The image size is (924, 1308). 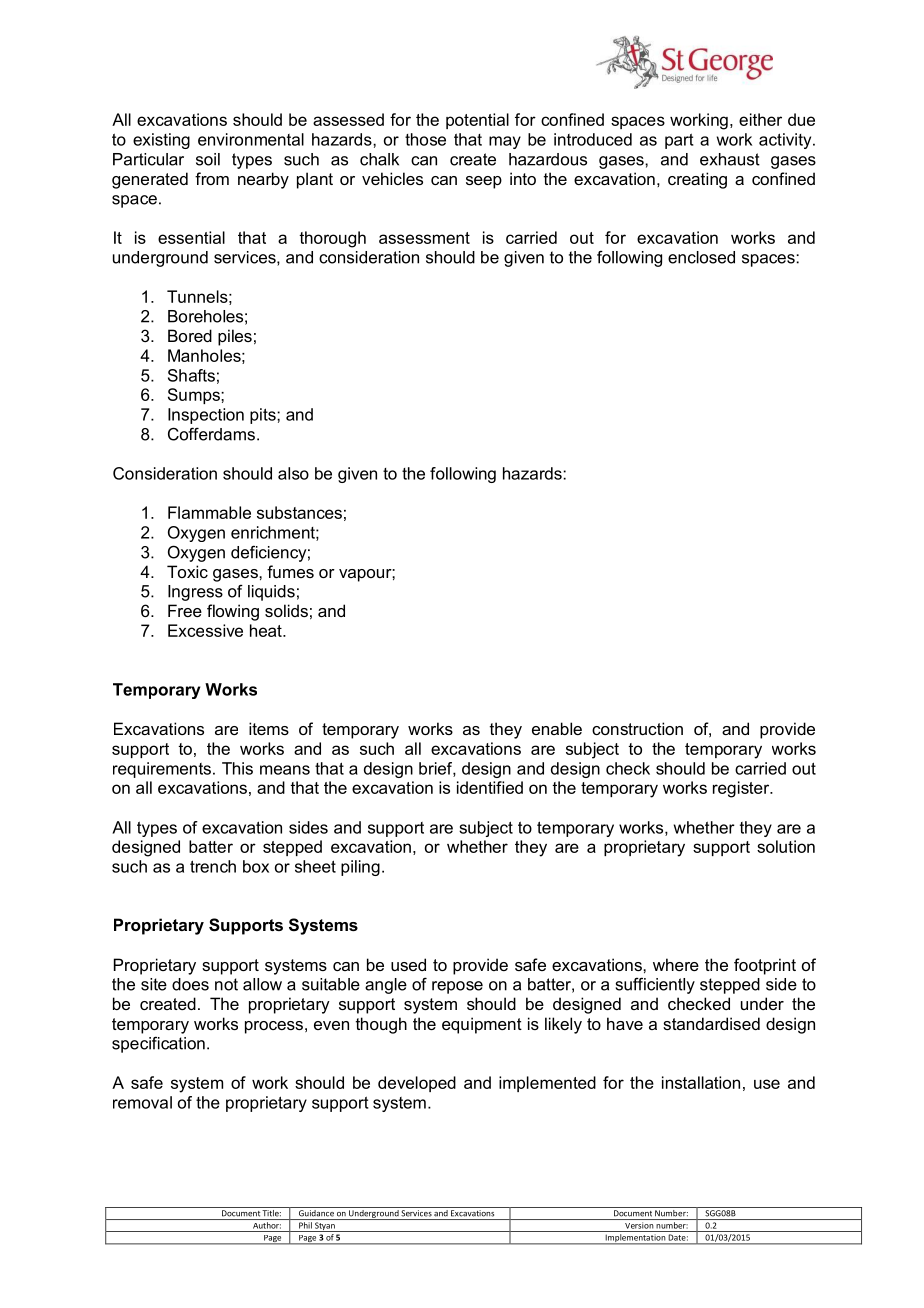 What do you see at coordinates (730, 159) in the screenshot?
I see `exhaust` at bounding box center [730, 159].
